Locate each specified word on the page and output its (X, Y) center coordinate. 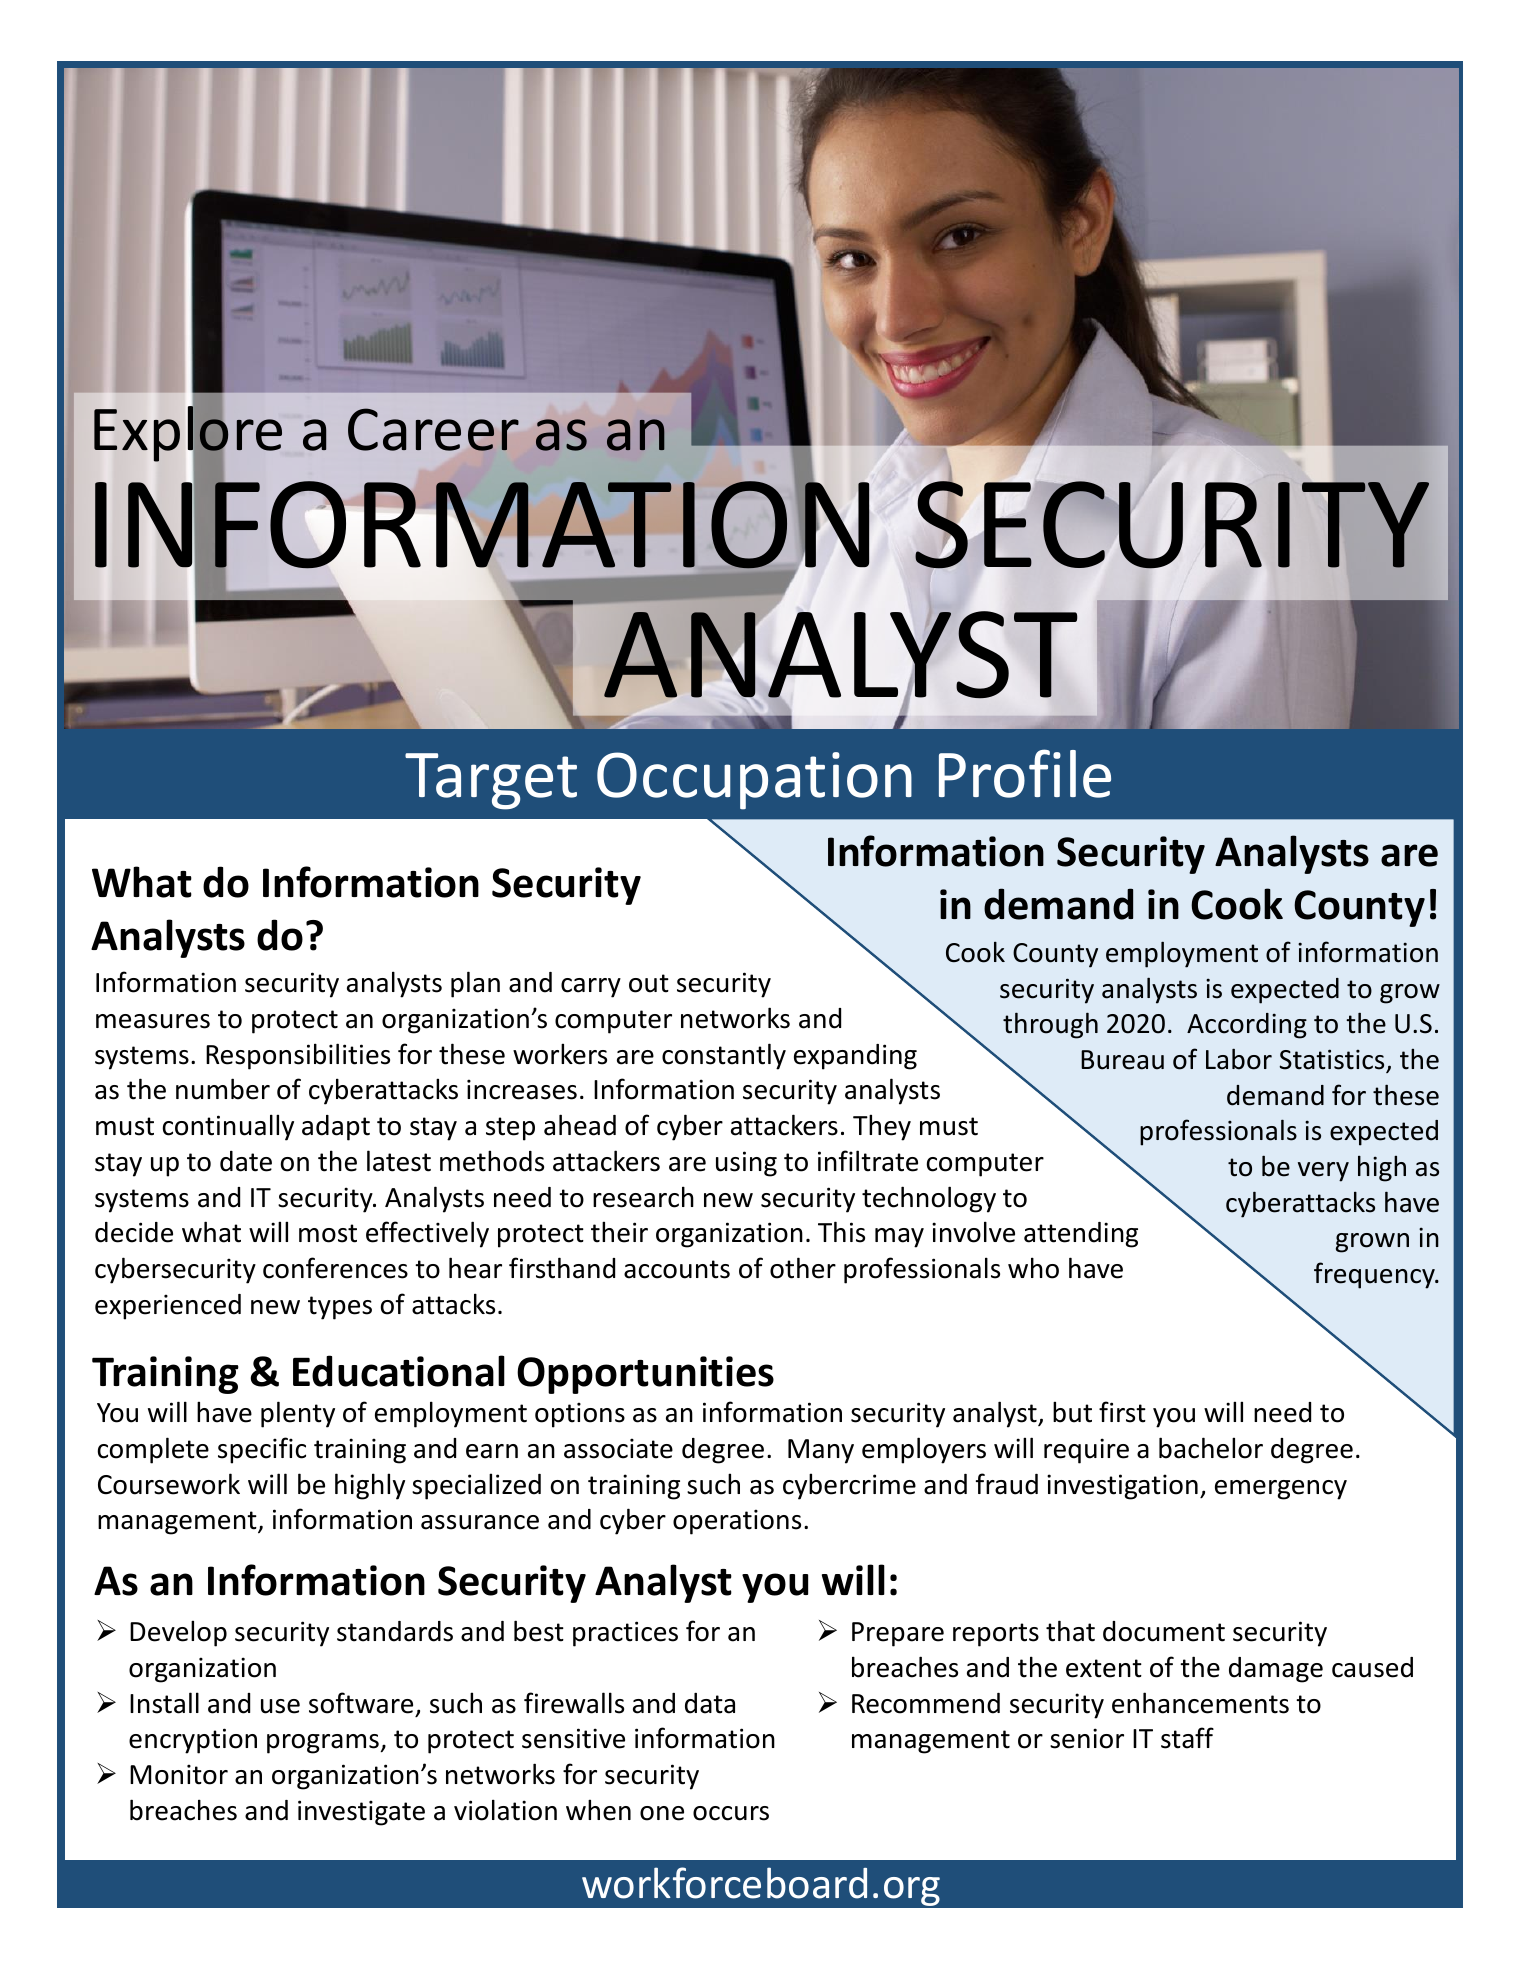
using (746, 1164)
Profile (1025, 773)
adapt (336, 1128)
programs (323, 1744)
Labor (1239, 1059)
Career (433, 429)
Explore (188, 434)
